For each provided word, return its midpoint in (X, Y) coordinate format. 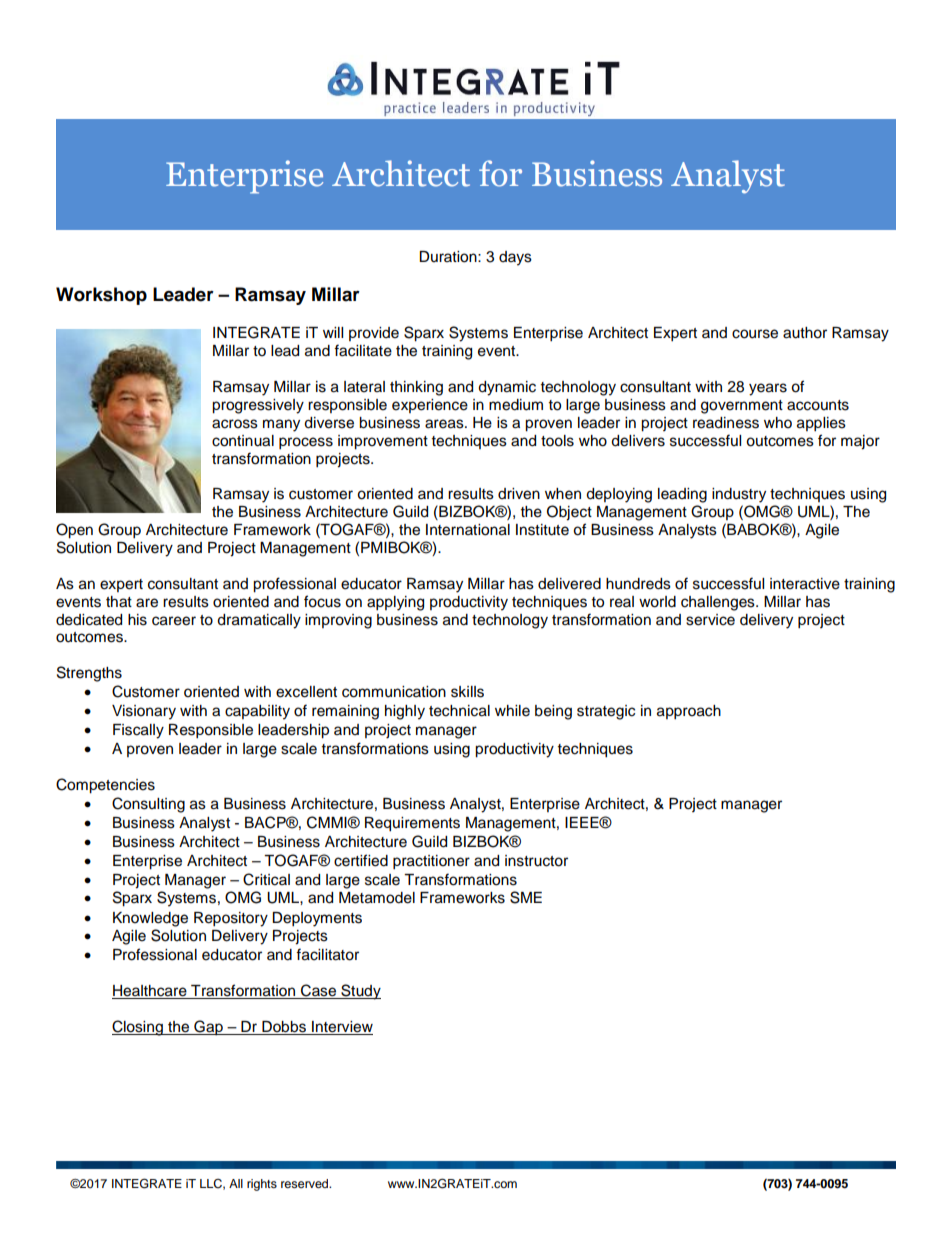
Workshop (101, 296)
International (468, 530)
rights (262, 1185)
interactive (805, 584)
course (755, 334)
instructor (536, 861)
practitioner (431, 862)
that (119, 602)
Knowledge (150, 919)
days (515, 258)
